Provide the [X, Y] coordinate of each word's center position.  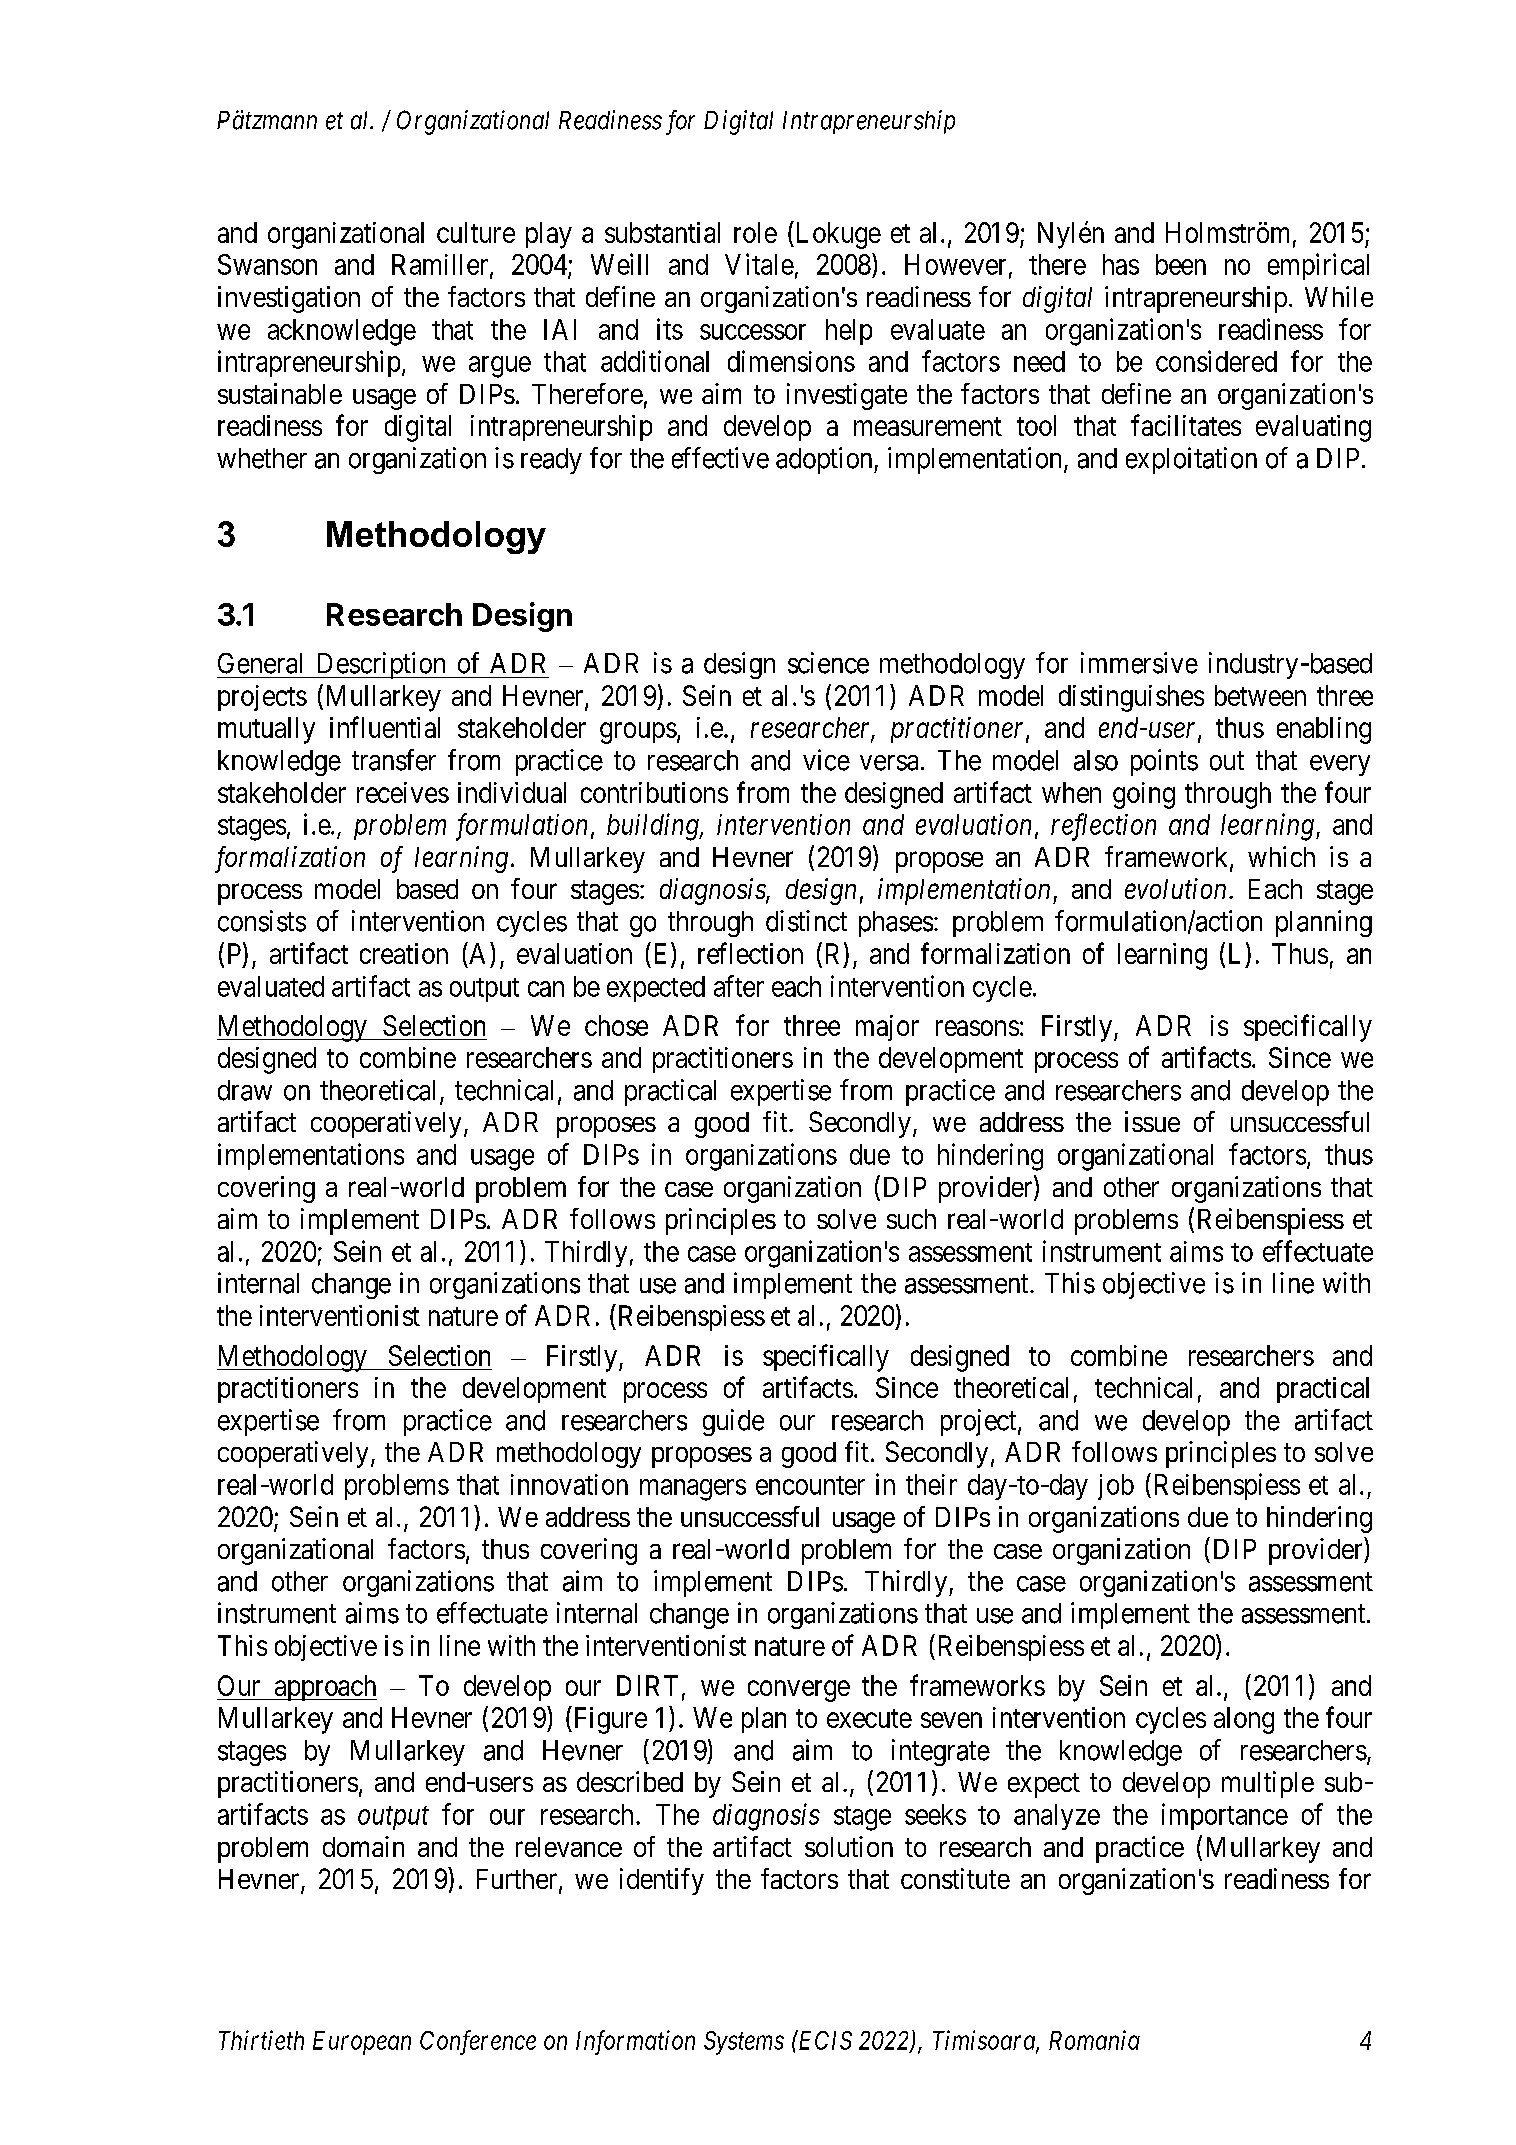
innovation [569, 1484]
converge [799, 1691]
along [1244, 1720]
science [828, 663]
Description [381, 665]
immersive [1139, 663]
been [1181, 264]
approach [324, 1688]
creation [404, 953]
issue [1152, 1121]
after [739, 986]
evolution [1175, 888]
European [362, 2043]
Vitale [759, 264]
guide [733, 1422]
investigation [289, 299]
